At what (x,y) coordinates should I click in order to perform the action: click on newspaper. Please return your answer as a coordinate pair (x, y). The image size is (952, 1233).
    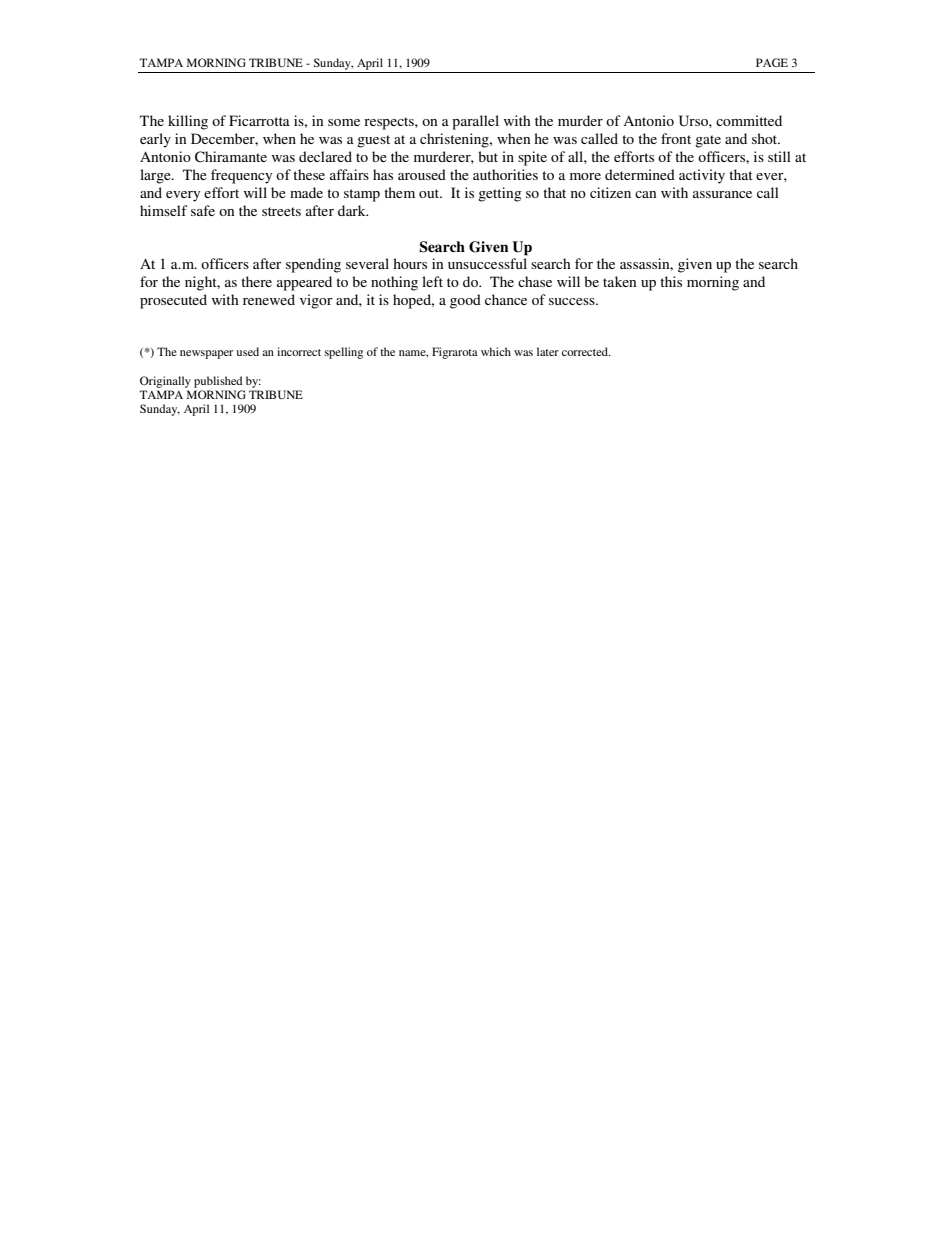
    Looking at the image, I should click on (206, 354).
